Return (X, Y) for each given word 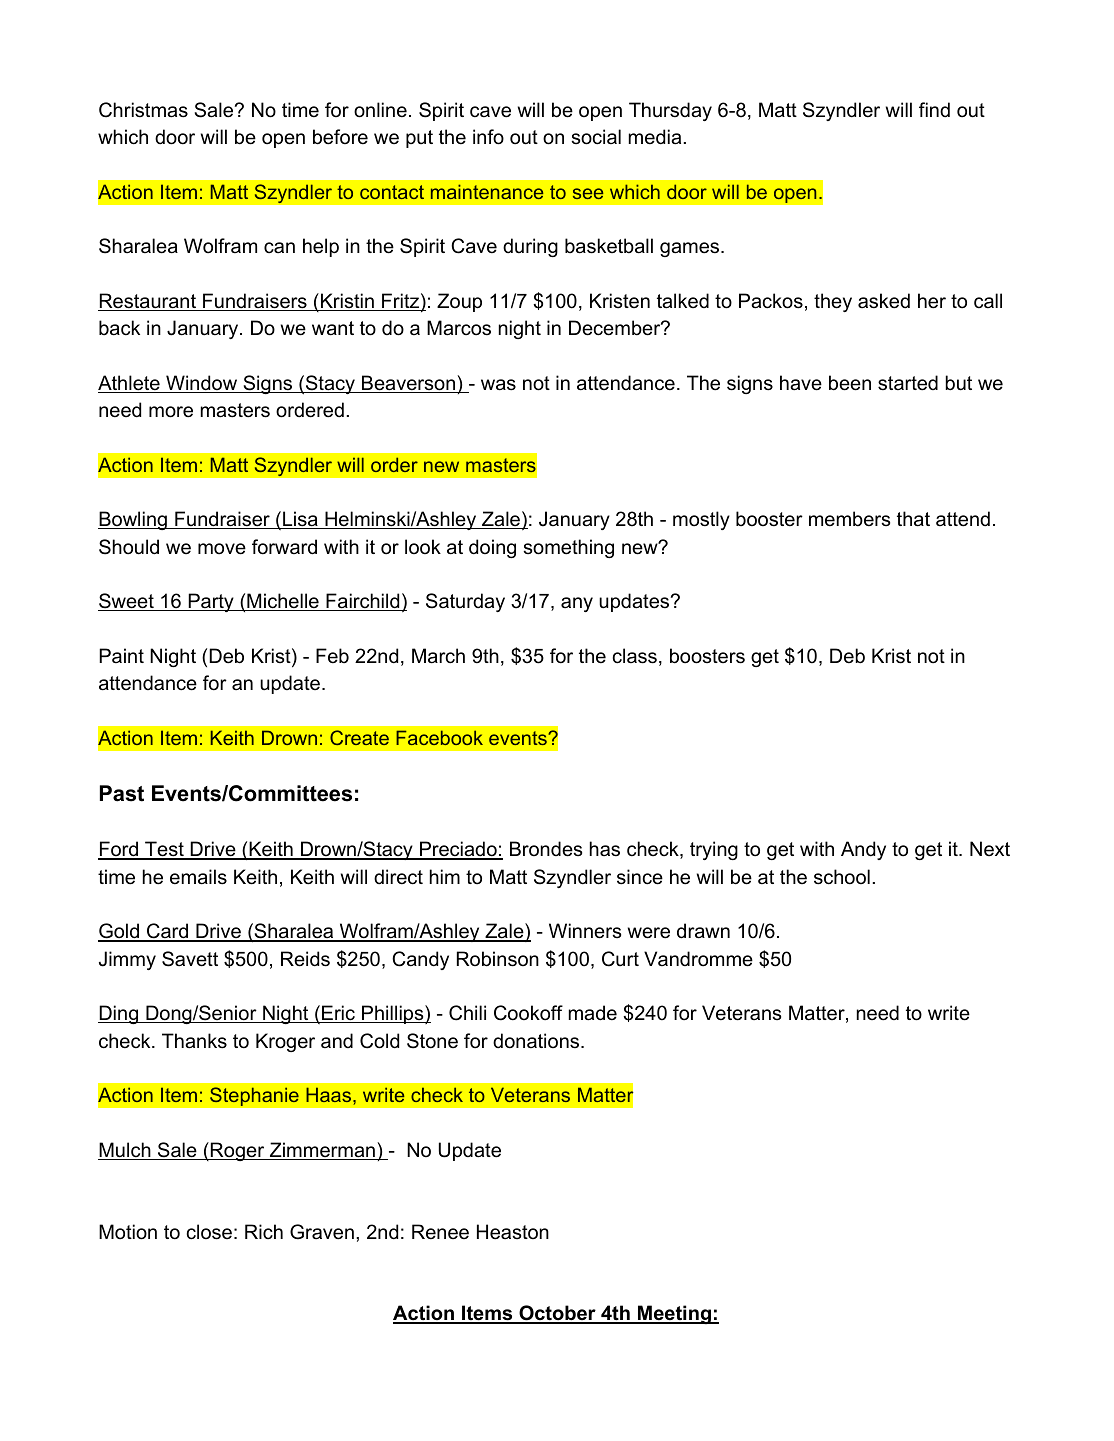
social (596, 137)
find (934, 110)
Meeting (674, 1314)
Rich (264, 1231)
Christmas (143, 110)
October (557, 1314)
